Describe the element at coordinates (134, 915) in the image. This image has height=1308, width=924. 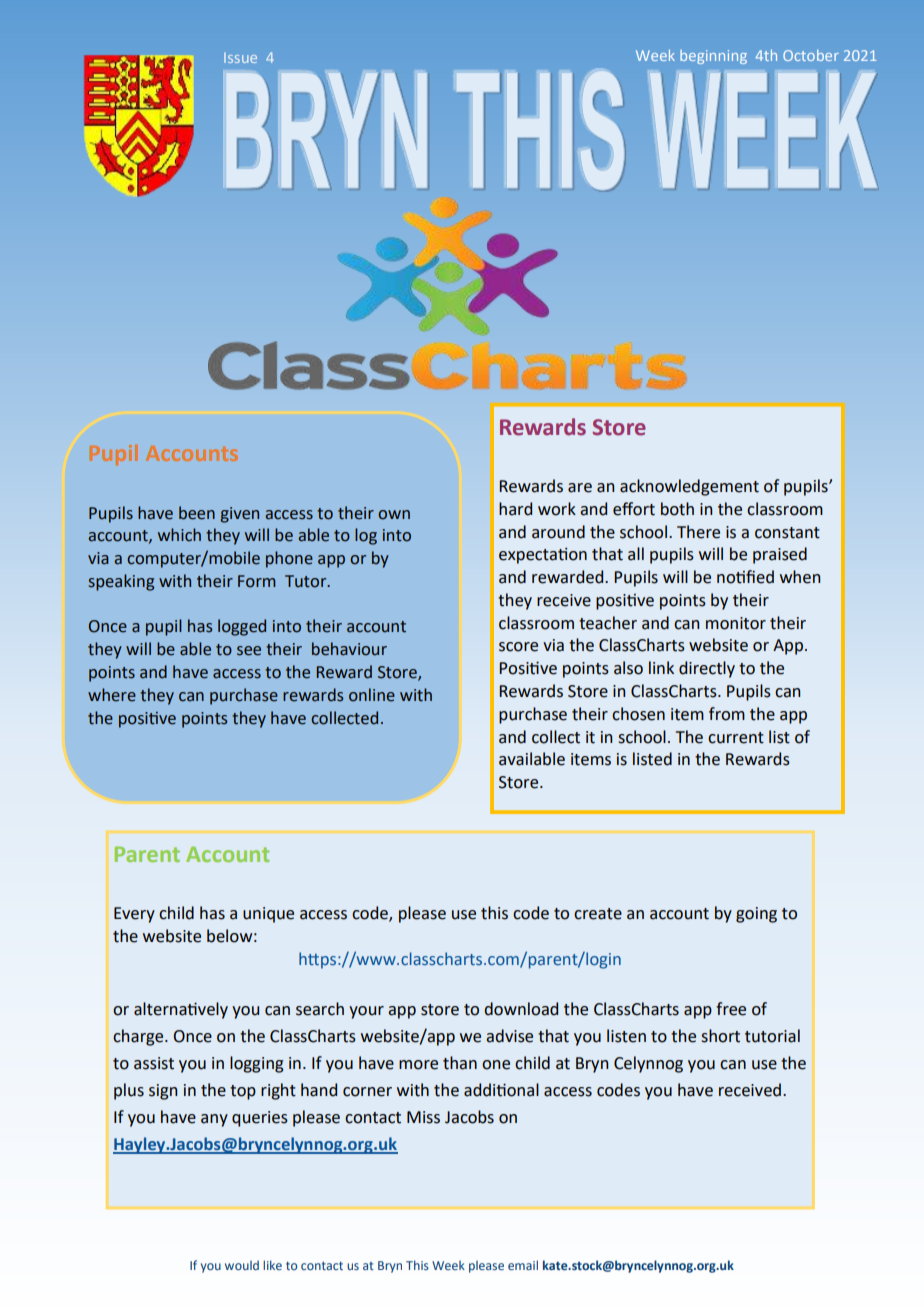
I see `Every` at that location.
